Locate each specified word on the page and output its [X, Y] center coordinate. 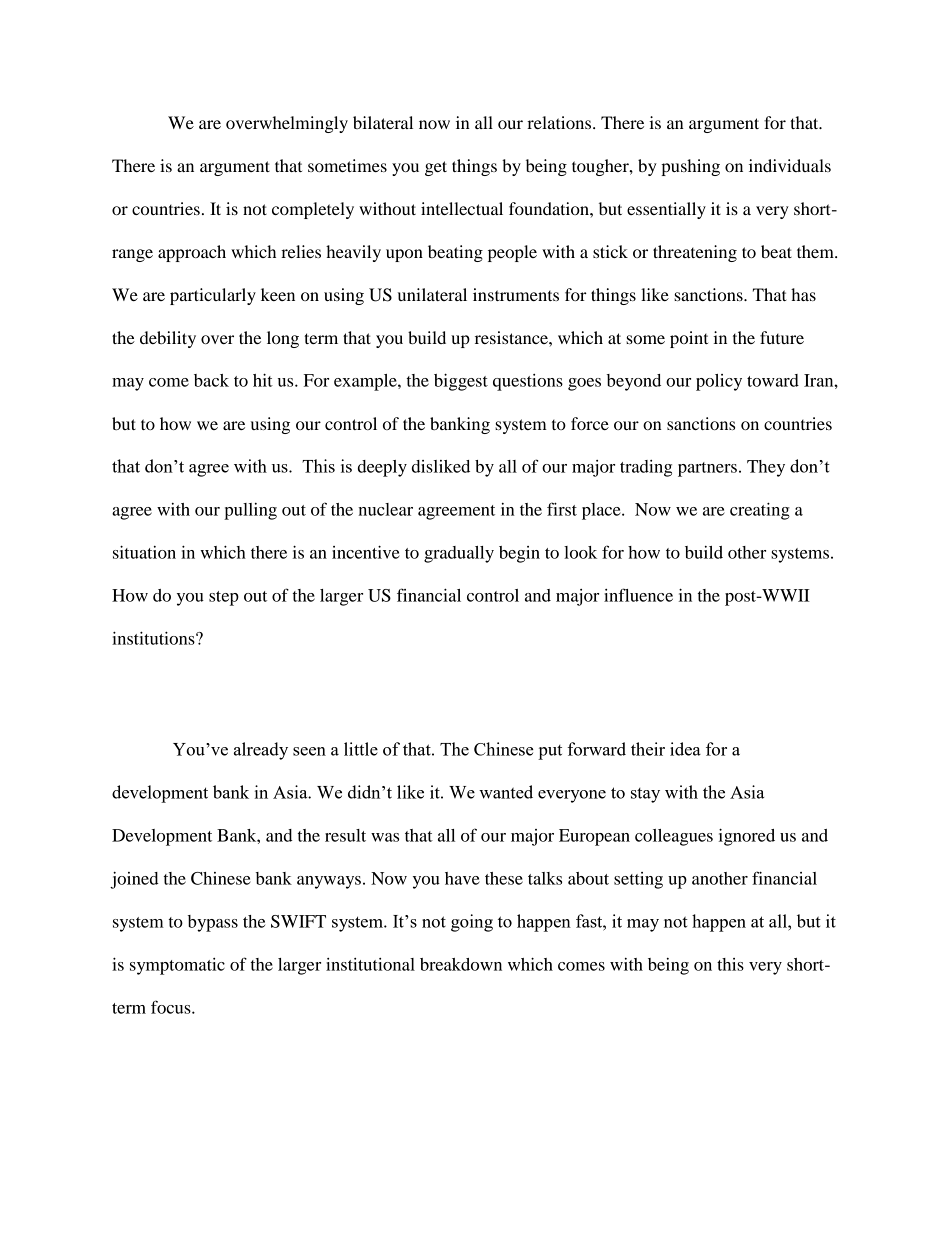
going [472, 923]
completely [313, 210]
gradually [459, 554]
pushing [690, 167]
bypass [213, 923]
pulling [250, 511]
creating [760, 511]
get [436, 168]
